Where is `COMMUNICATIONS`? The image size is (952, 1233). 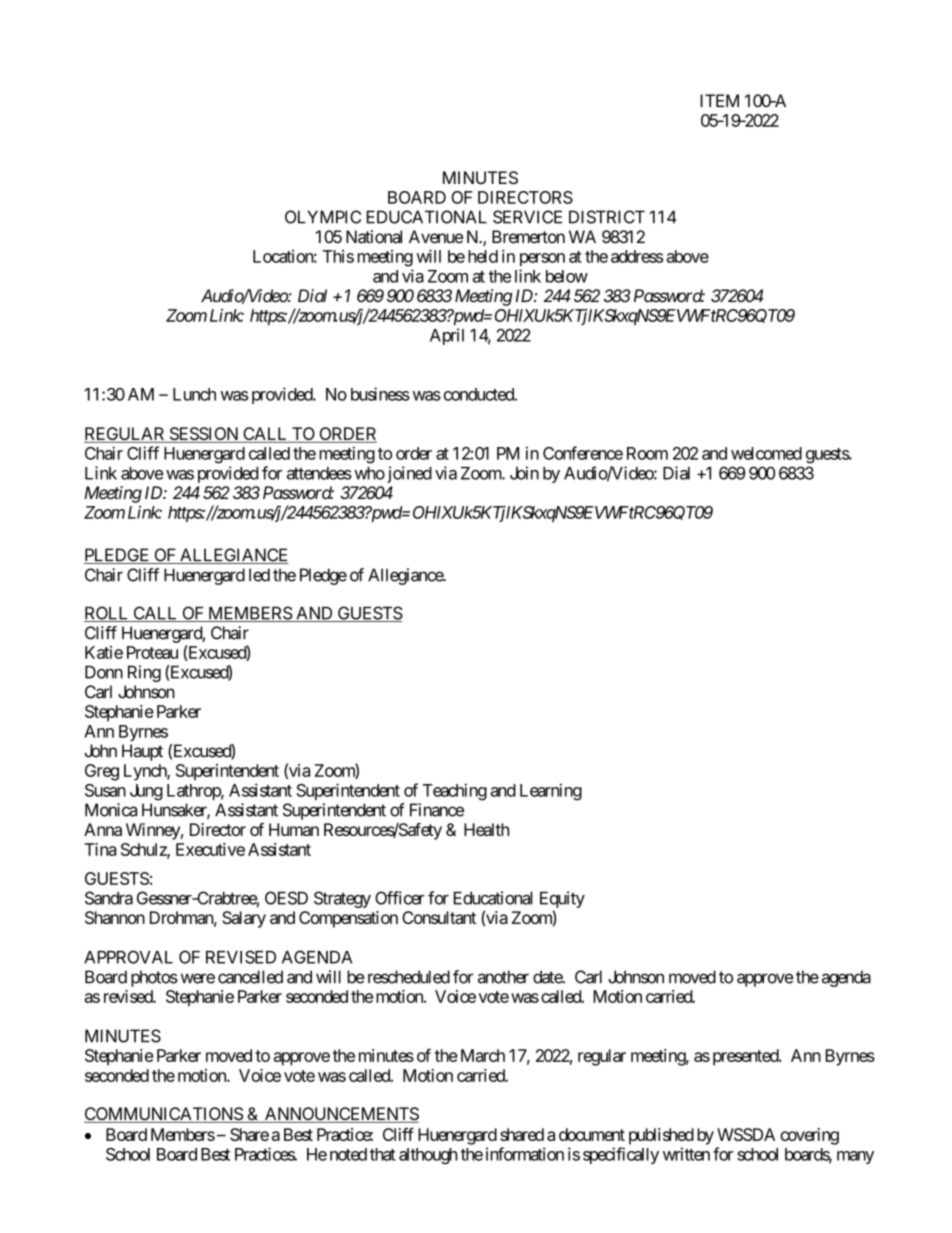
COMMUNICATIONS is located at coordinates (164, 1115).
